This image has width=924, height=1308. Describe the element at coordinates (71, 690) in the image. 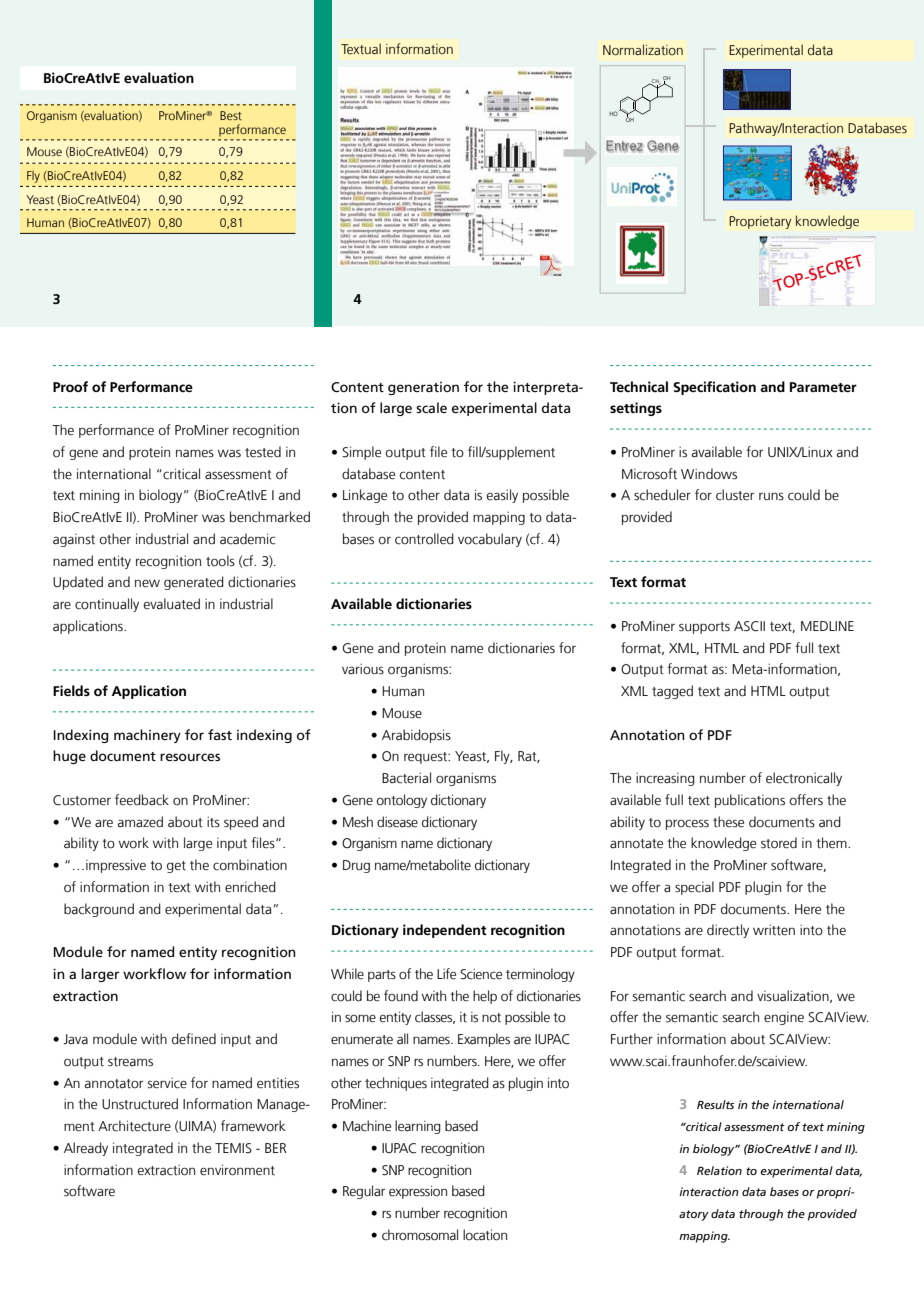

I see `Fields` at that location.
